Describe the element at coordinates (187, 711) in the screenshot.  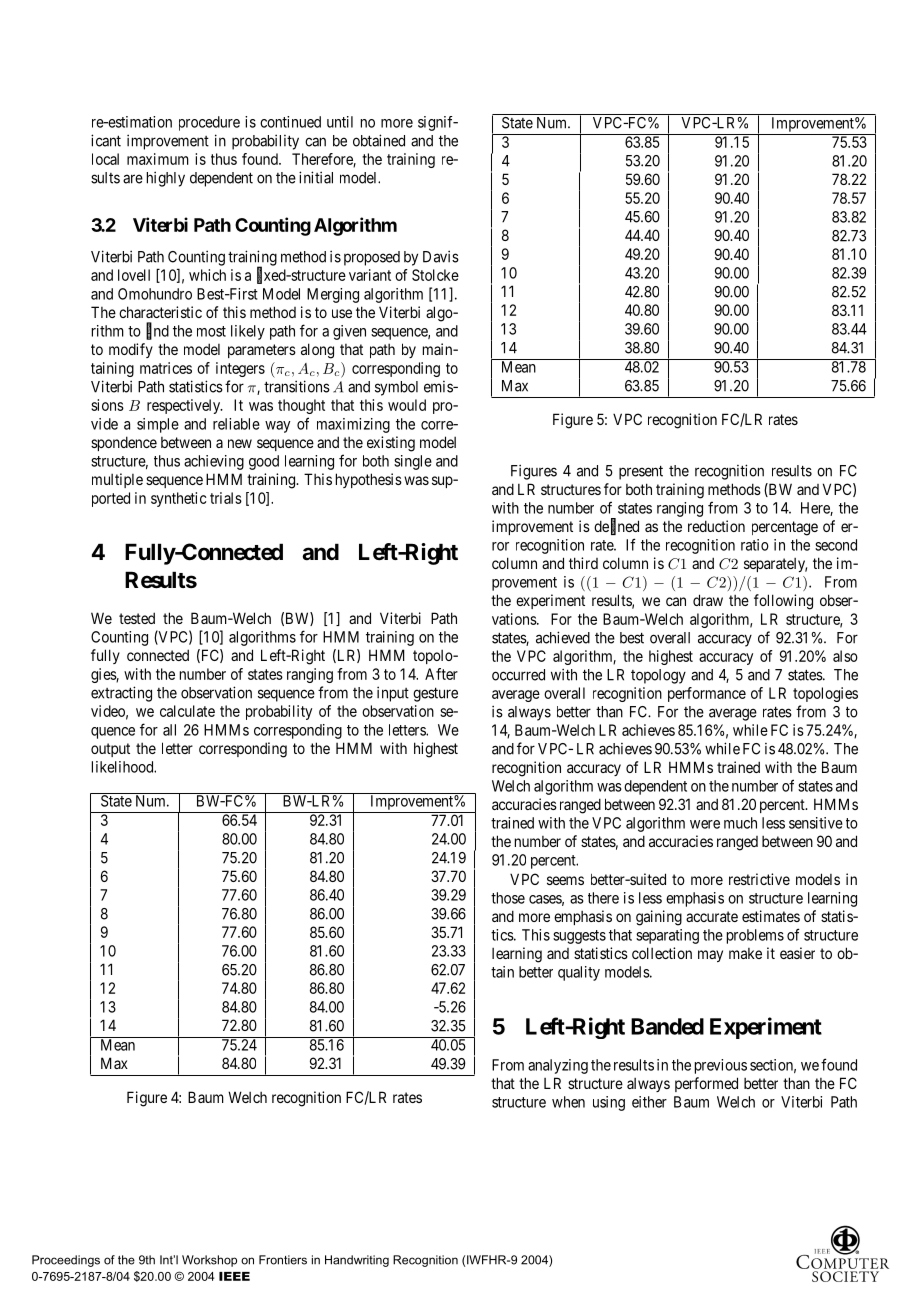
I see `calculate` at that location.
